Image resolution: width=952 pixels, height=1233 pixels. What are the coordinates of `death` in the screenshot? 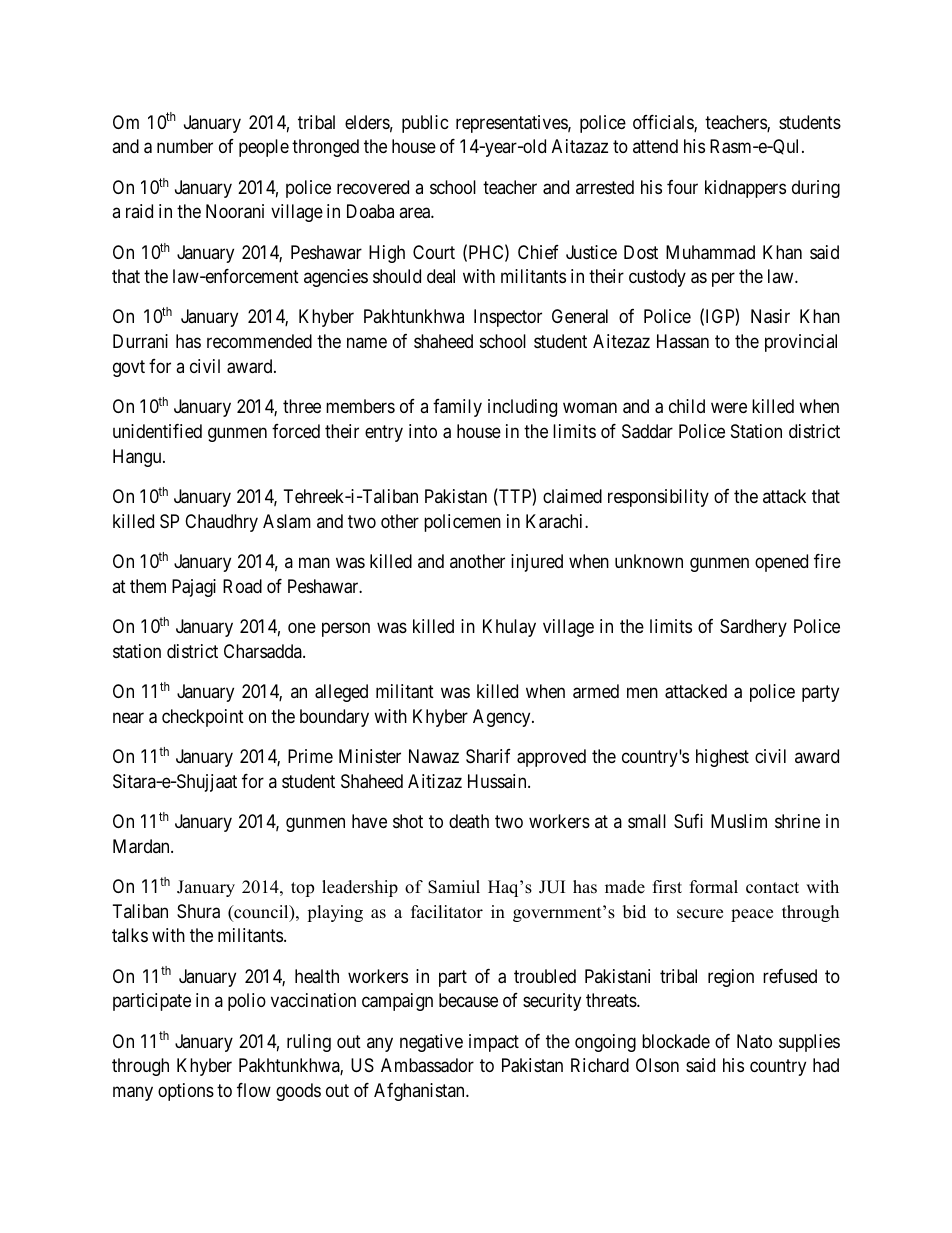 It's located at (469, 821).
